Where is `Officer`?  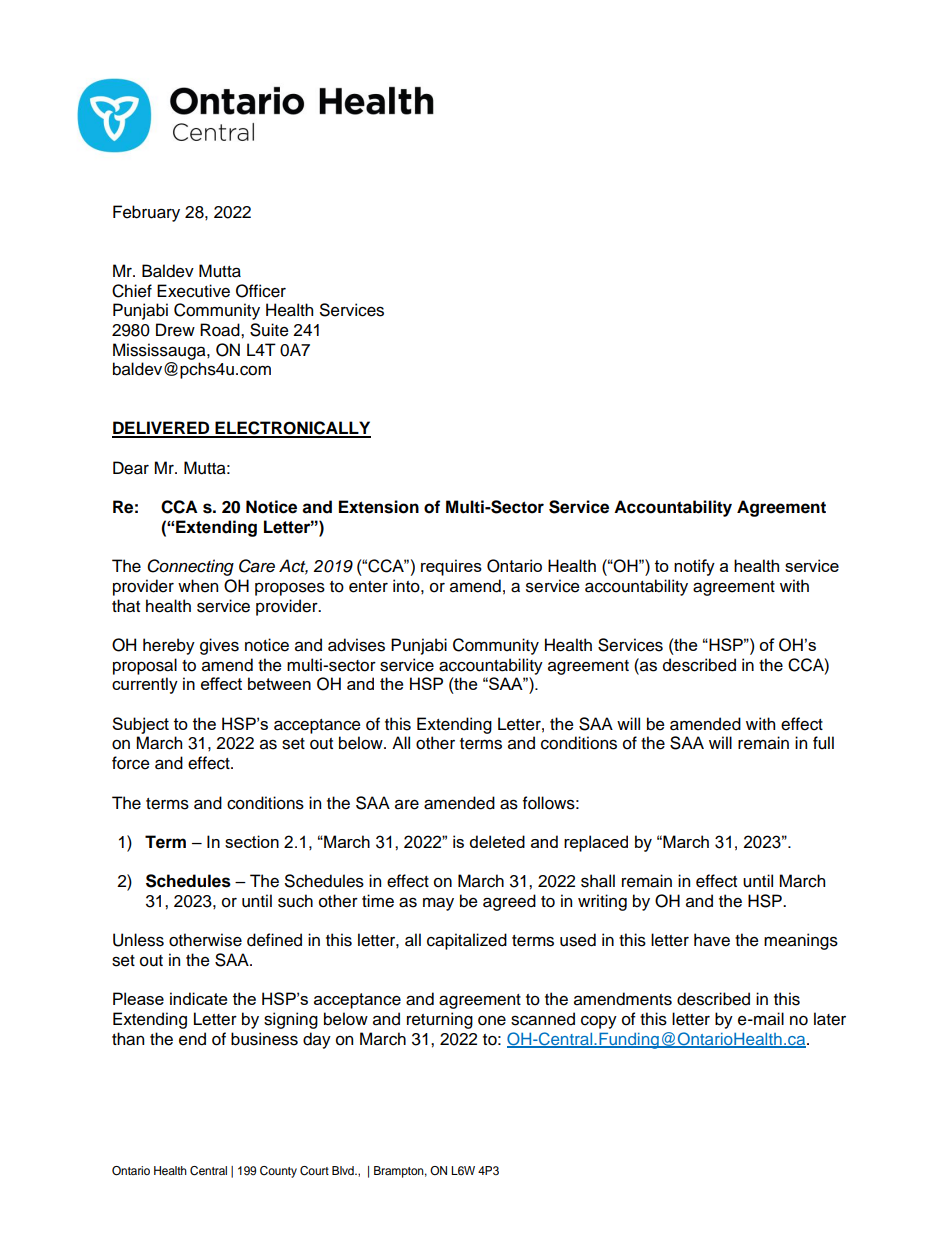
Officer is located at coordinates (261, 291).
